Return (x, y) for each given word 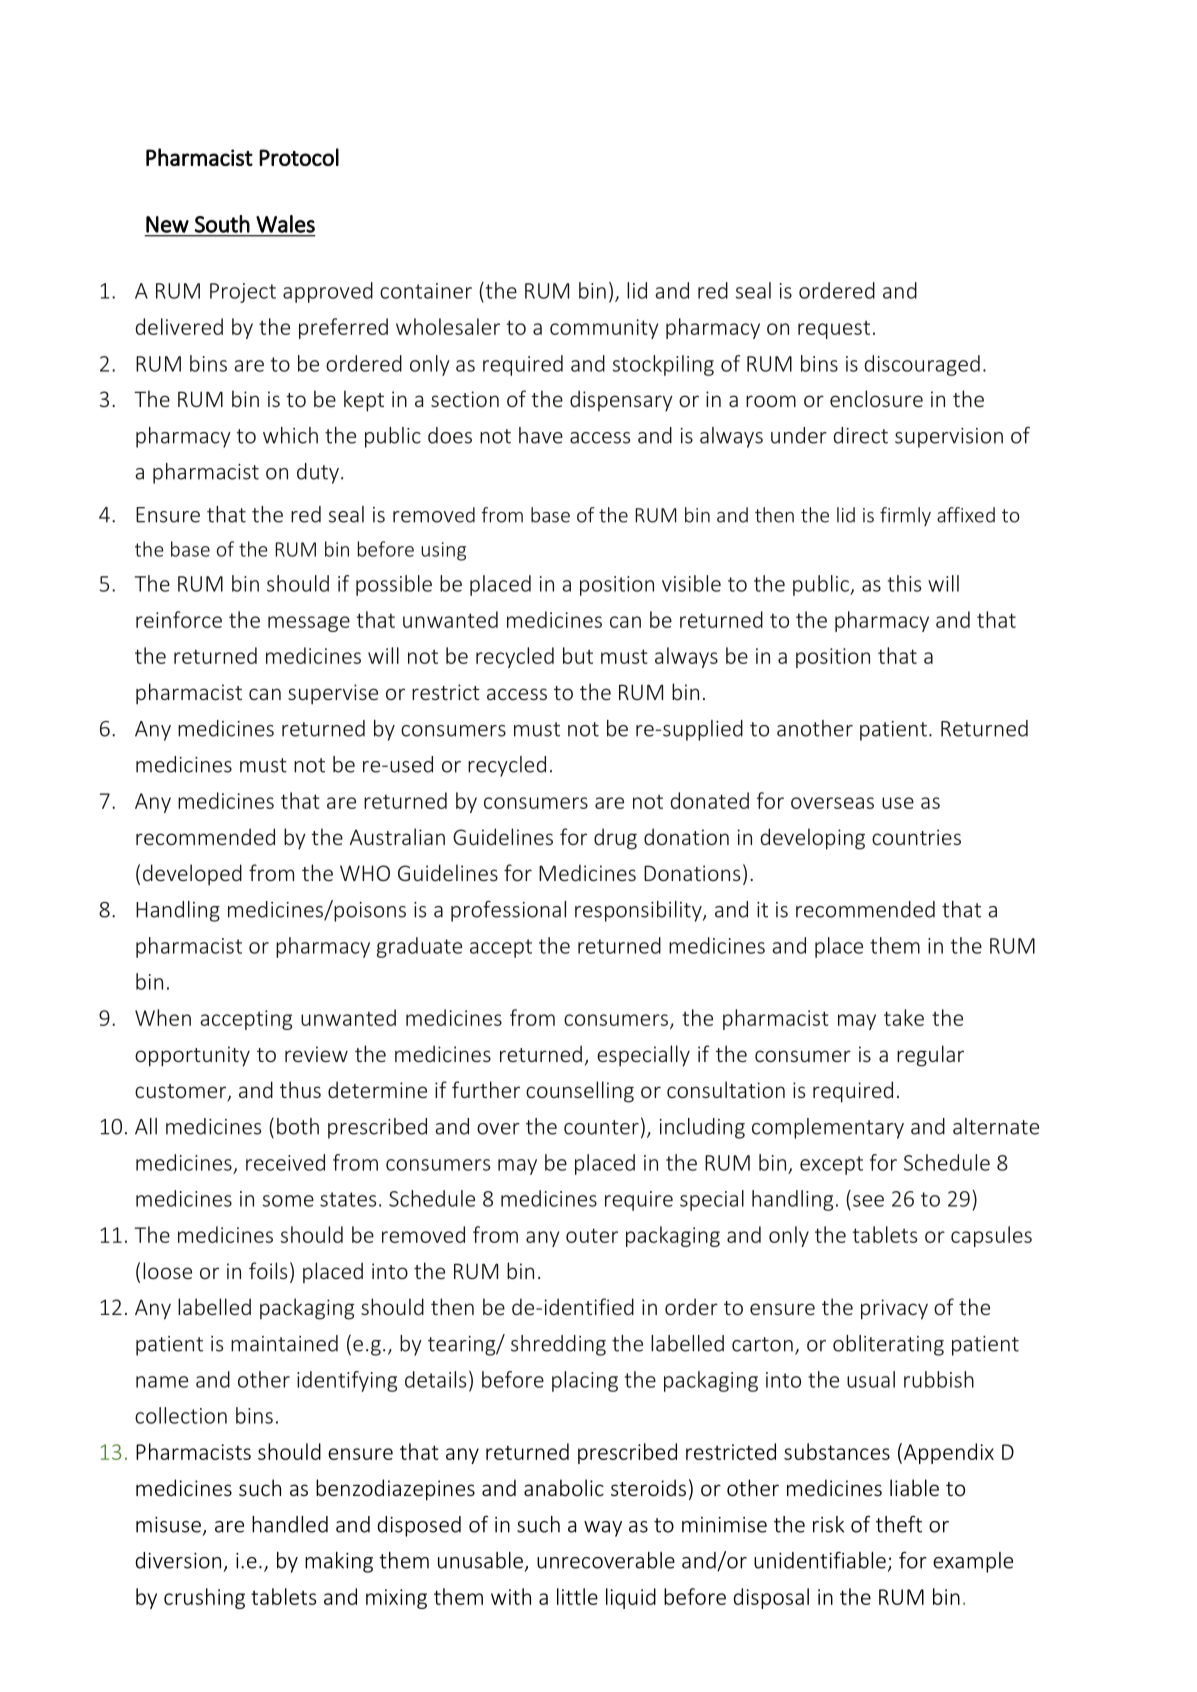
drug (615, 839)
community (604, 329)
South (222, 224)
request (834, 329)
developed (192, 875)
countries (916, 837)
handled (290, 1524)
